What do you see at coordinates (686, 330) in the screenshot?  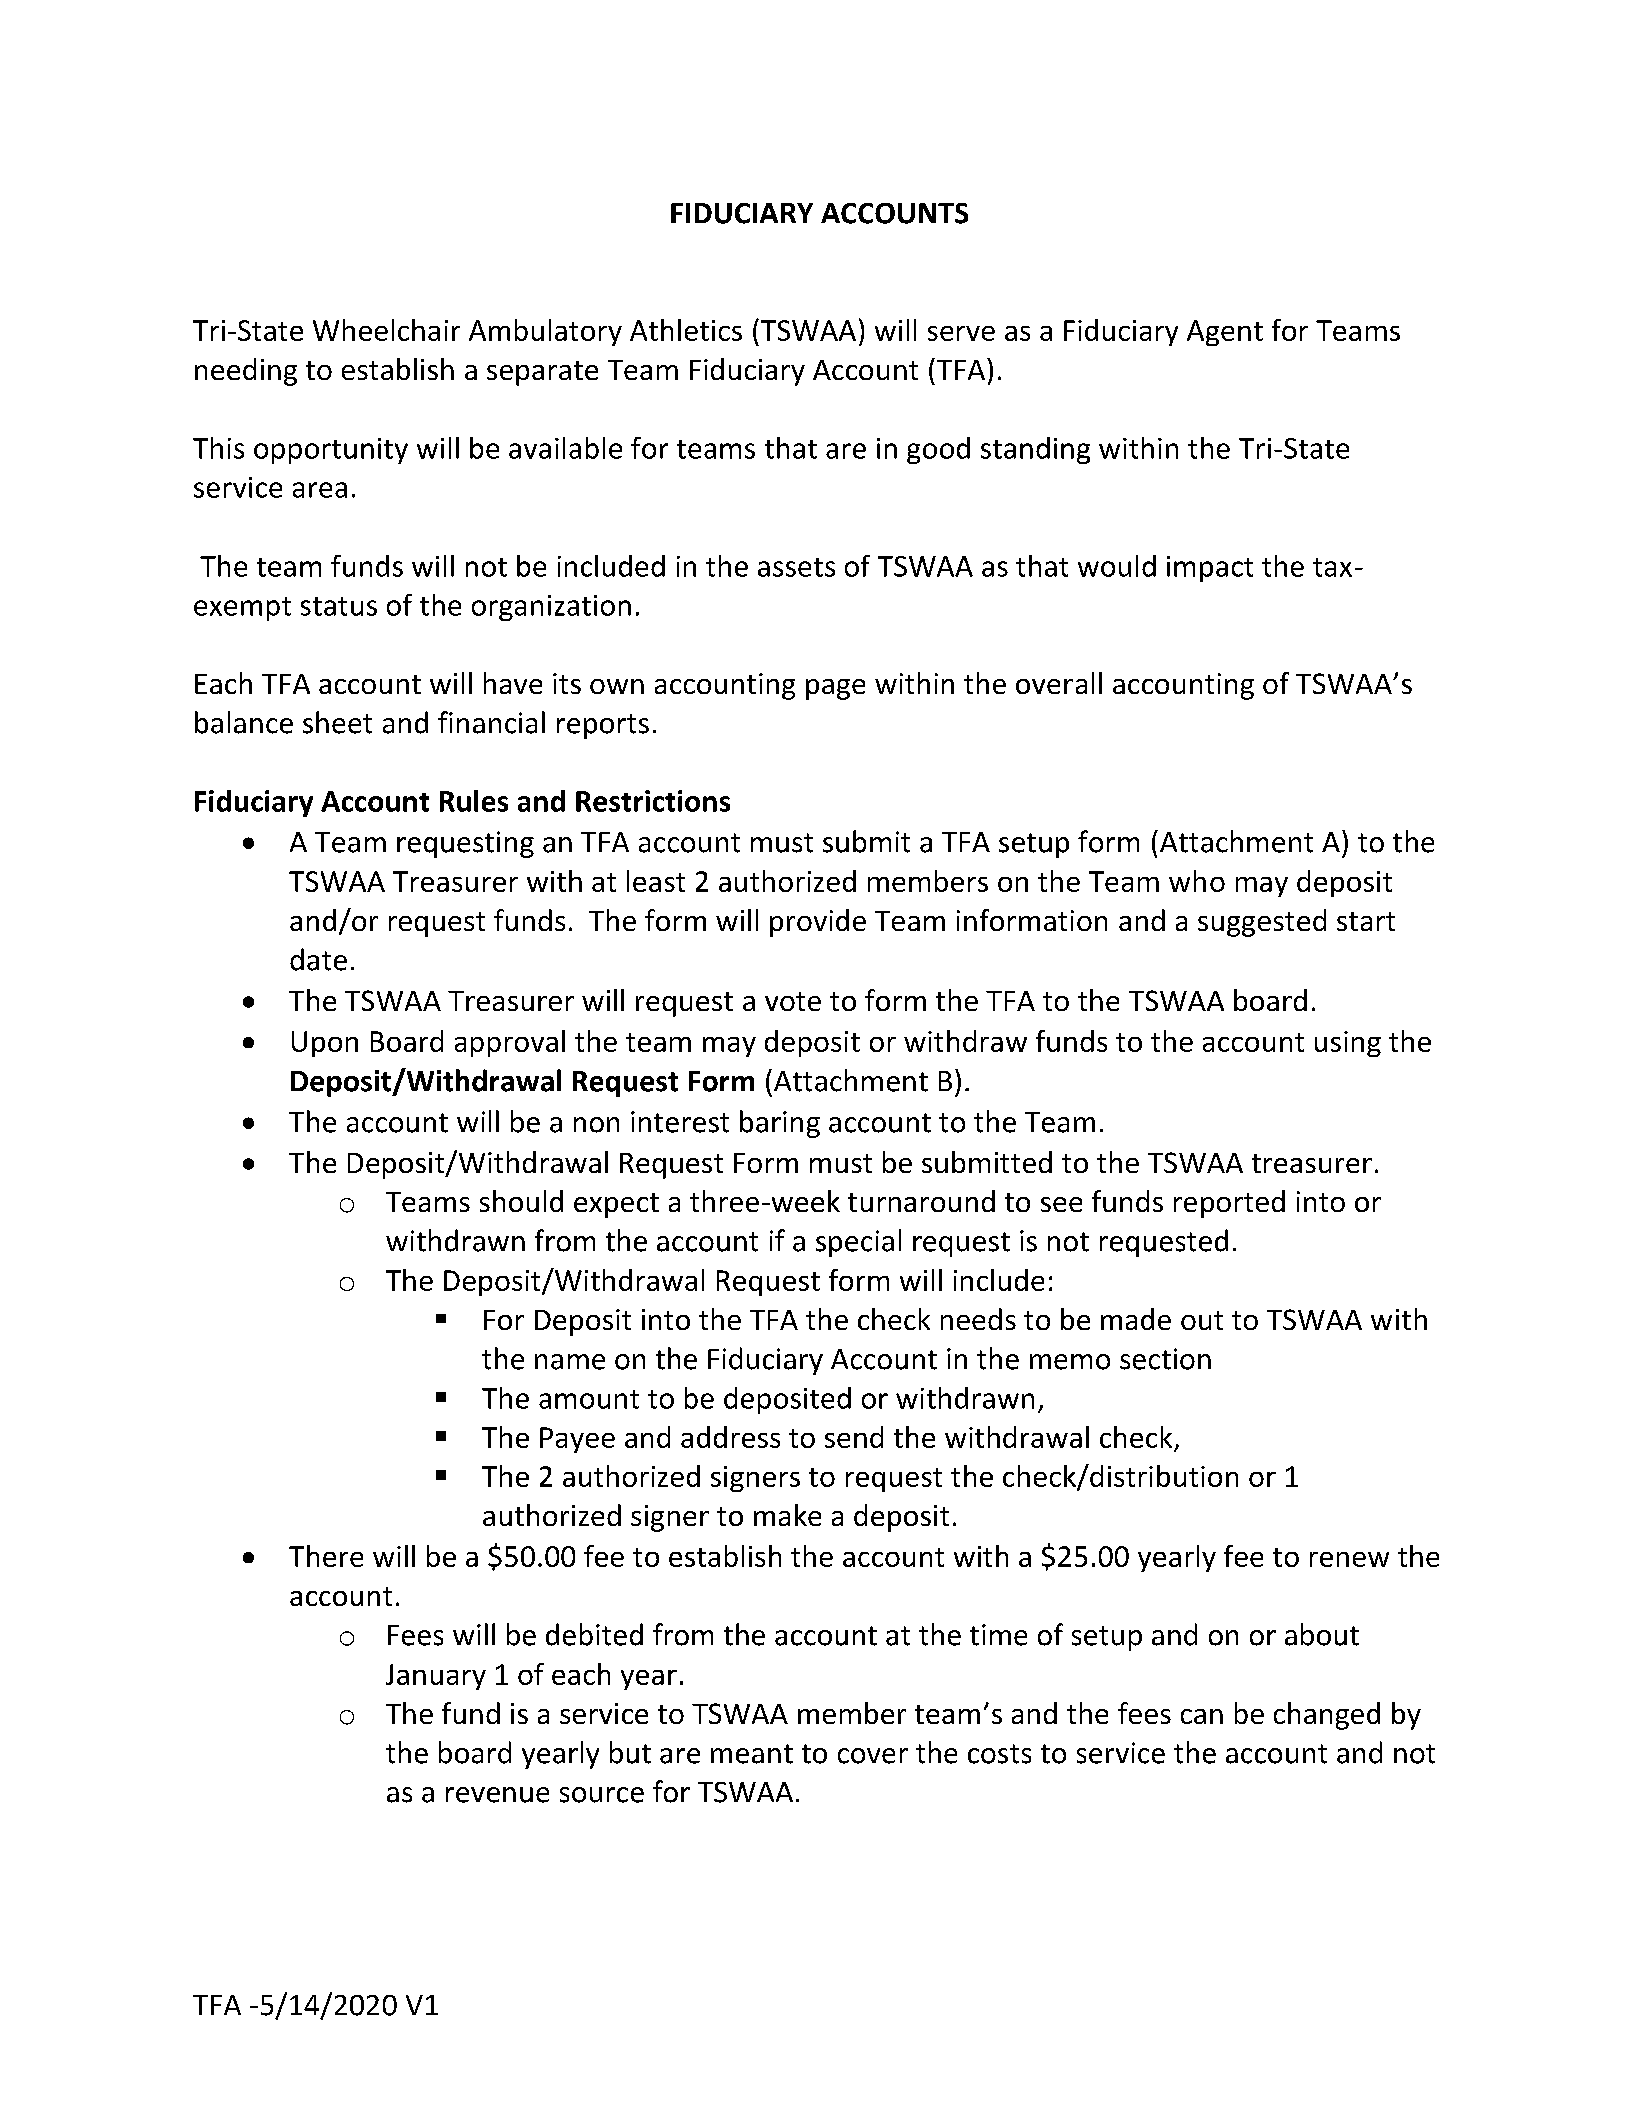 I see `Athletics` at bounding box center [686, 330].
